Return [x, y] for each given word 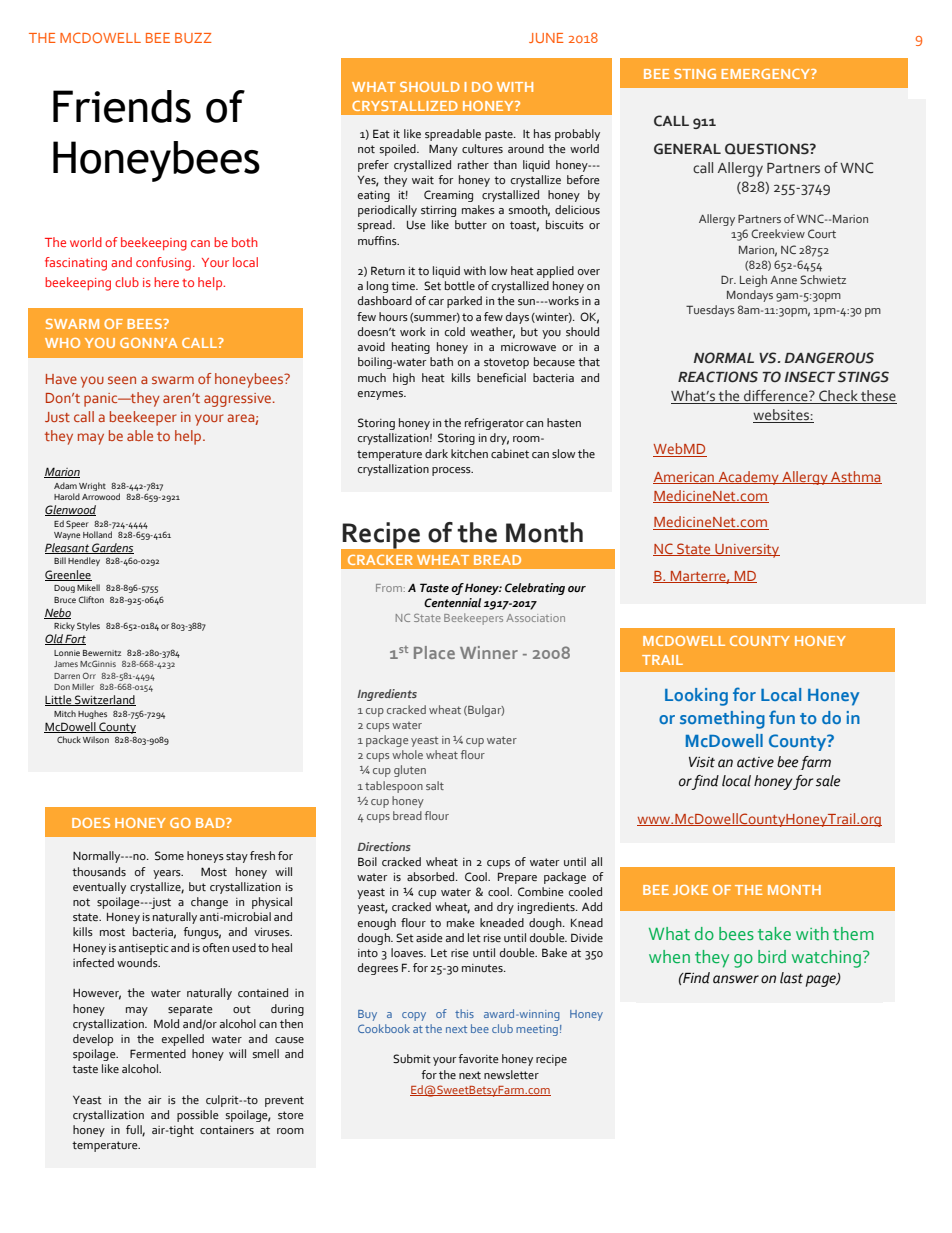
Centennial [452, 603]
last [791, 978]
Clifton [91, 599]
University [746, 551]
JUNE [546, 38]
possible [198, 1116]
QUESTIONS [768, 149]
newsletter [511, 1075]
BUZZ [193, 38]
